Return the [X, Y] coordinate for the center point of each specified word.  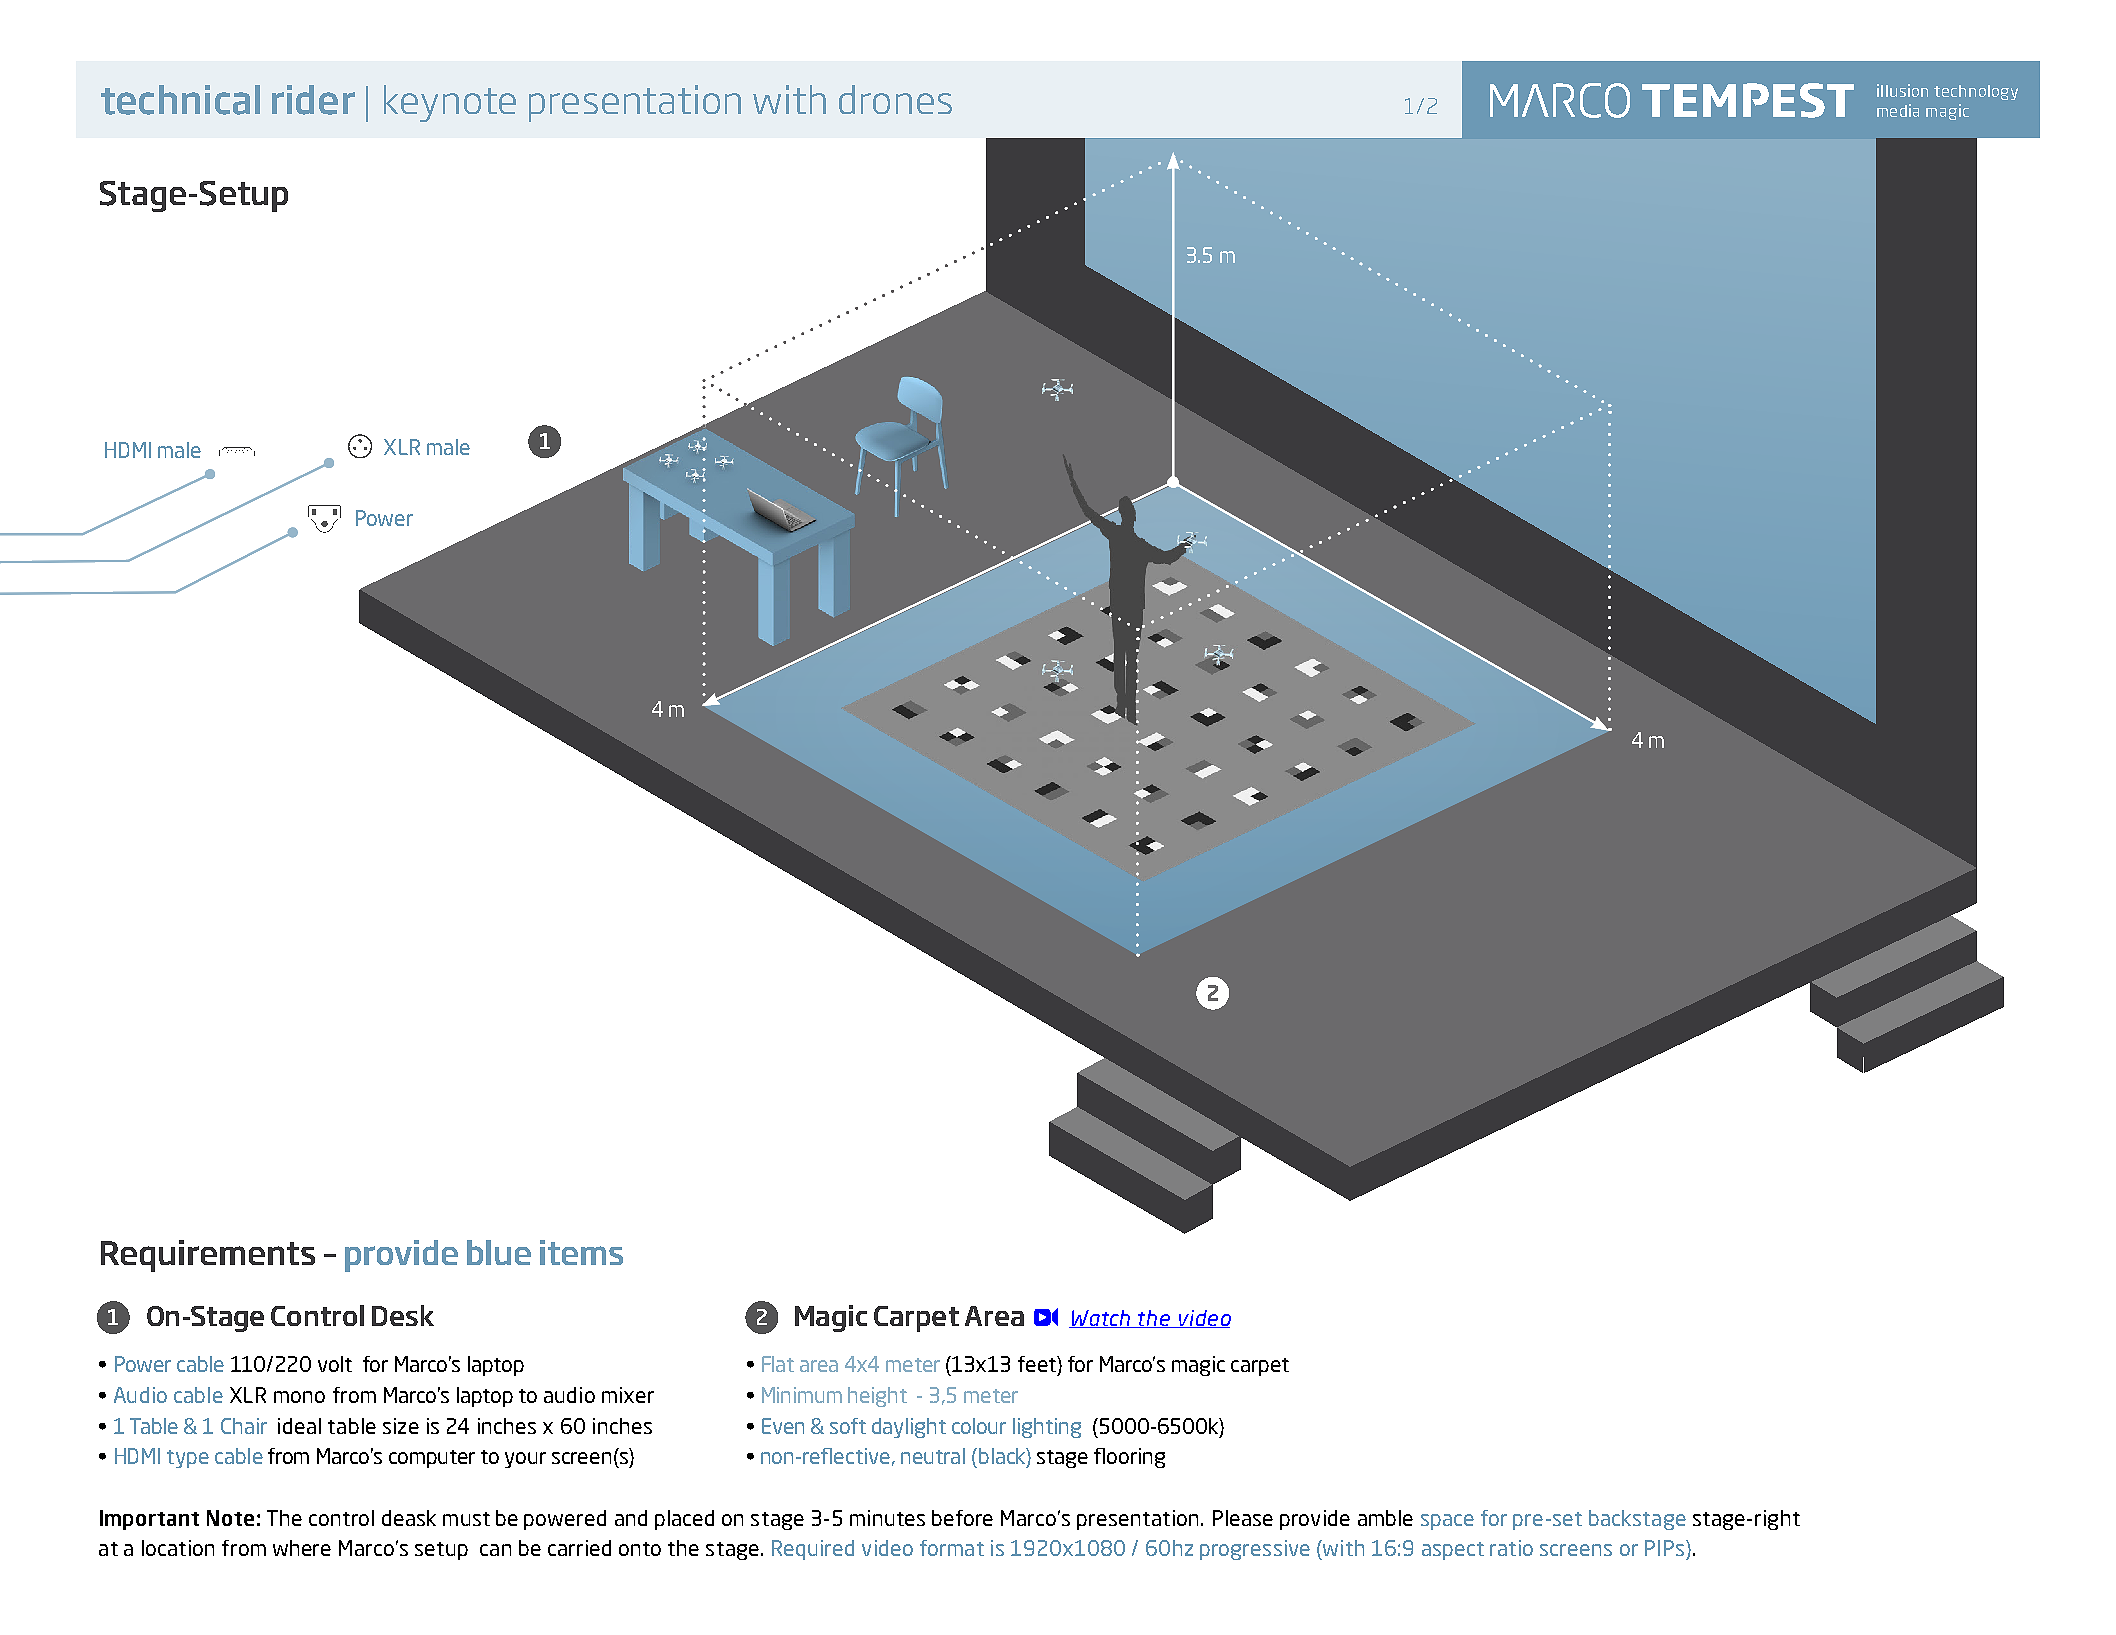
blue [499, 1252]
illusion [1902, 90]
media [1898, 110]
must [466, 1519]
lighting [1047, 1428]
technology [1976, 92]
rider [313, 100]
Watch [1101, 1319]
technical [180, 100]
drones [895, 99]
